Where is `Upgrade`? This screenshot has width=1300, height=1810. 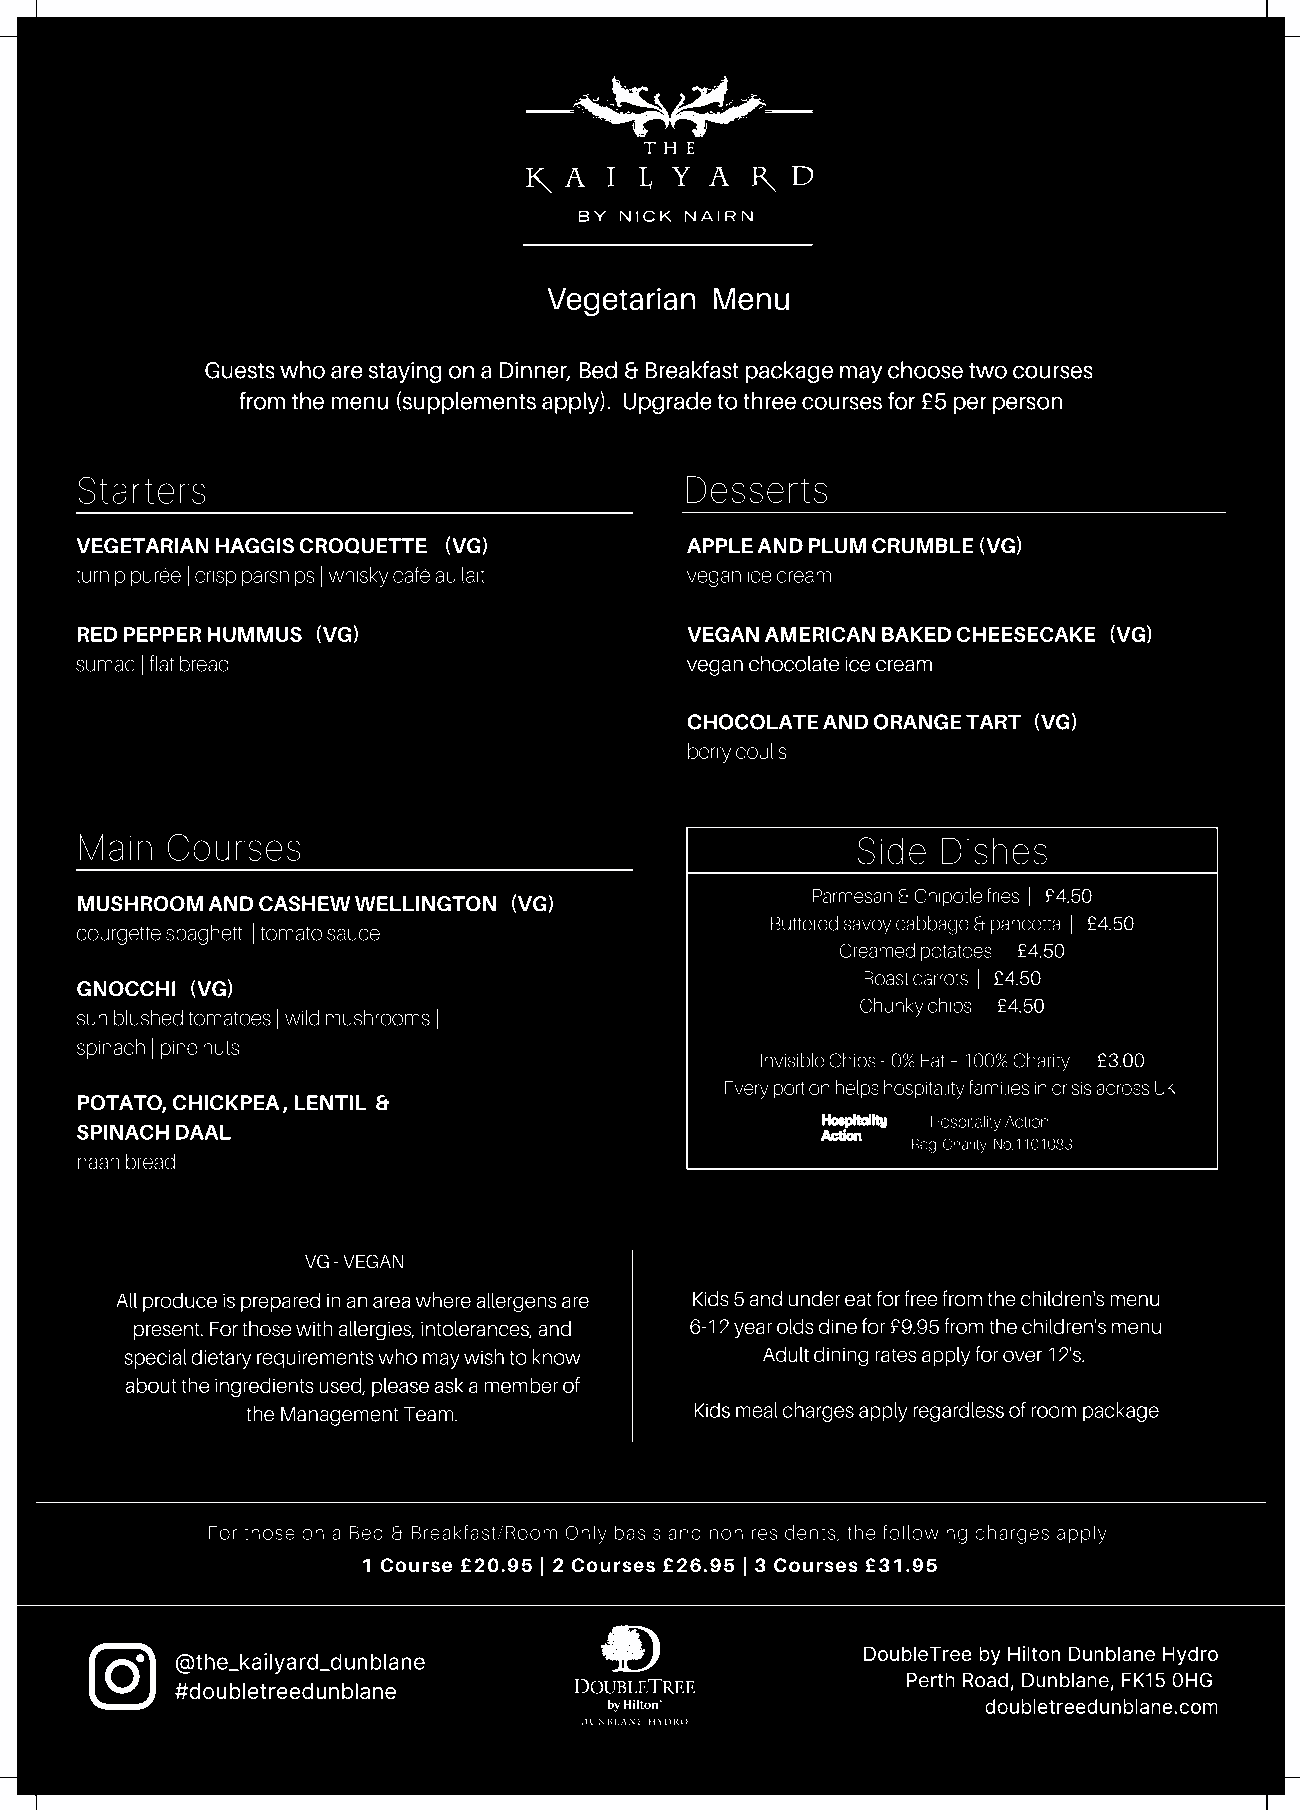
Upgrade is located at coordinates (667, 403).
